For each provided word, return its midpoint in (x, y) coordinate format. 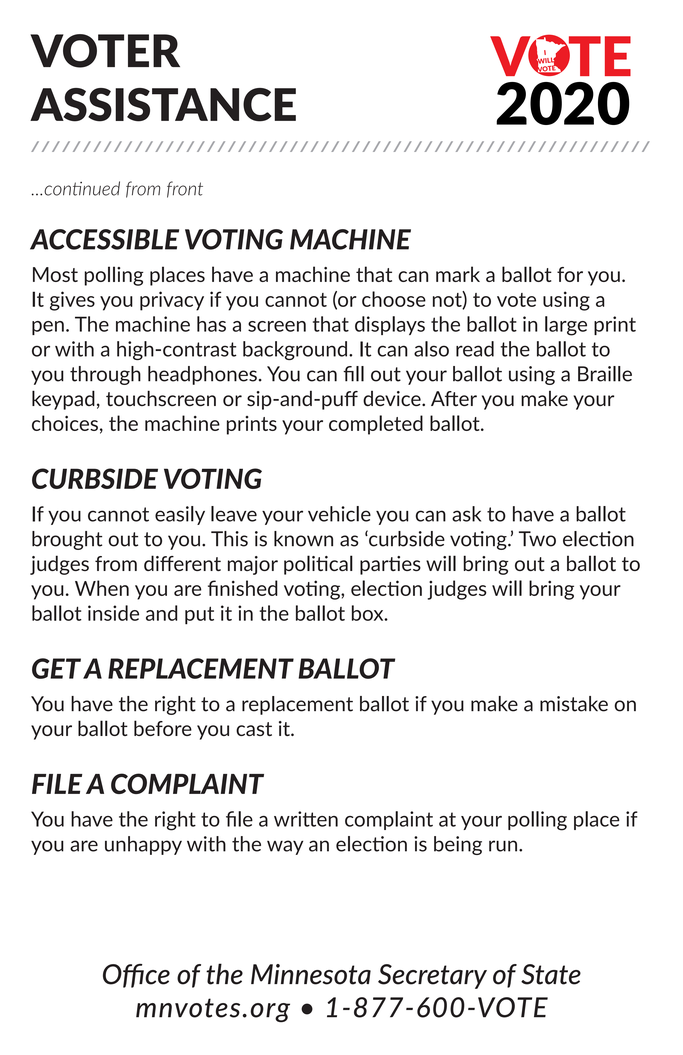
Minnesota (311, 974)
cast (254, 729)
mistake (574, 704)
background (296, 350)
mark (458, 274)
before (163, 728)
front (185, 189)
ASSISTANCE (163, 105)
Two (537, 539)
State (551, 974)
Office (136, 976)
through (105, 375)
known (303, 539)
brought (67, 540)
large (566, 326)
